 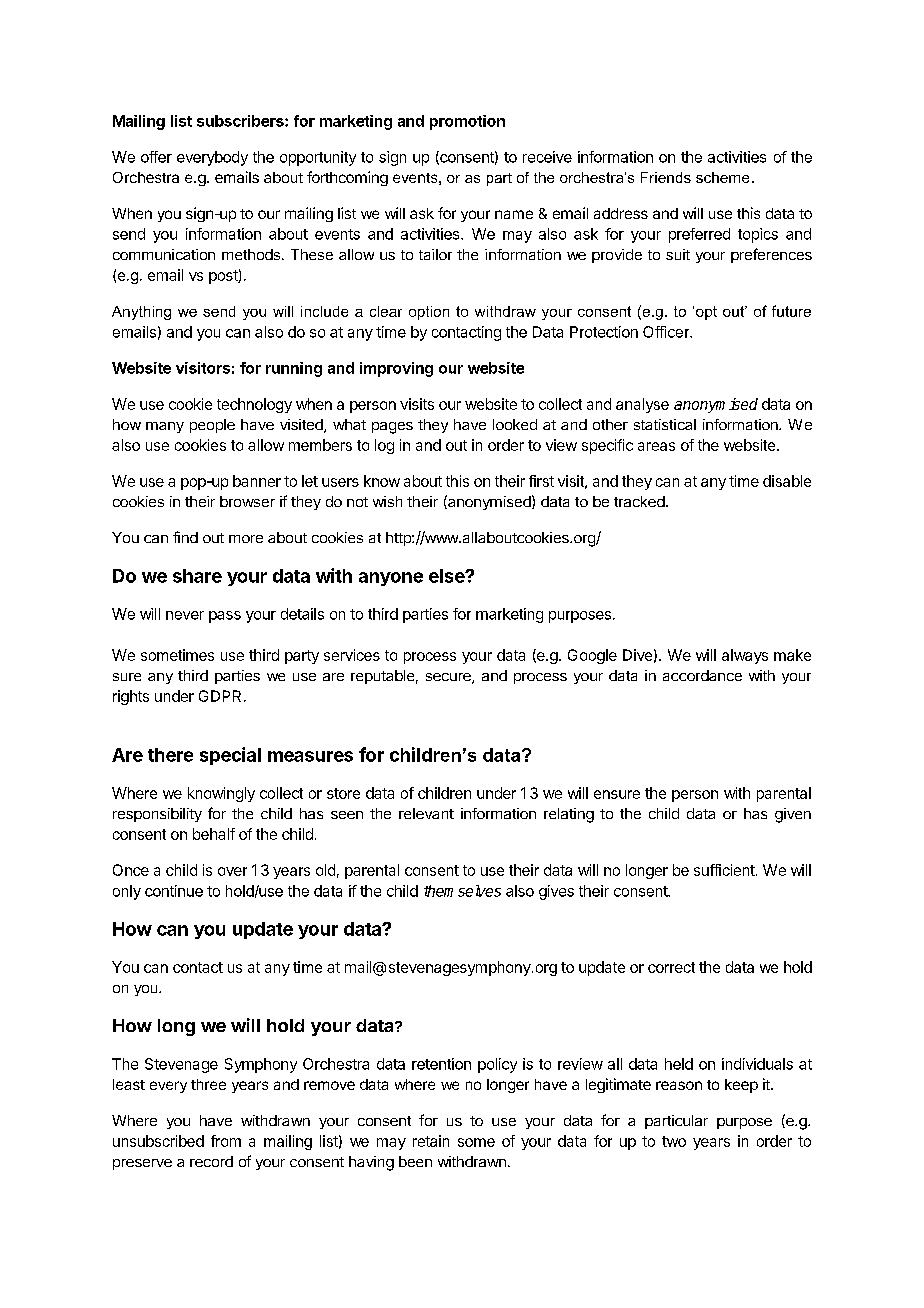 I want to click on anyone, so click(x=391, y=579).
